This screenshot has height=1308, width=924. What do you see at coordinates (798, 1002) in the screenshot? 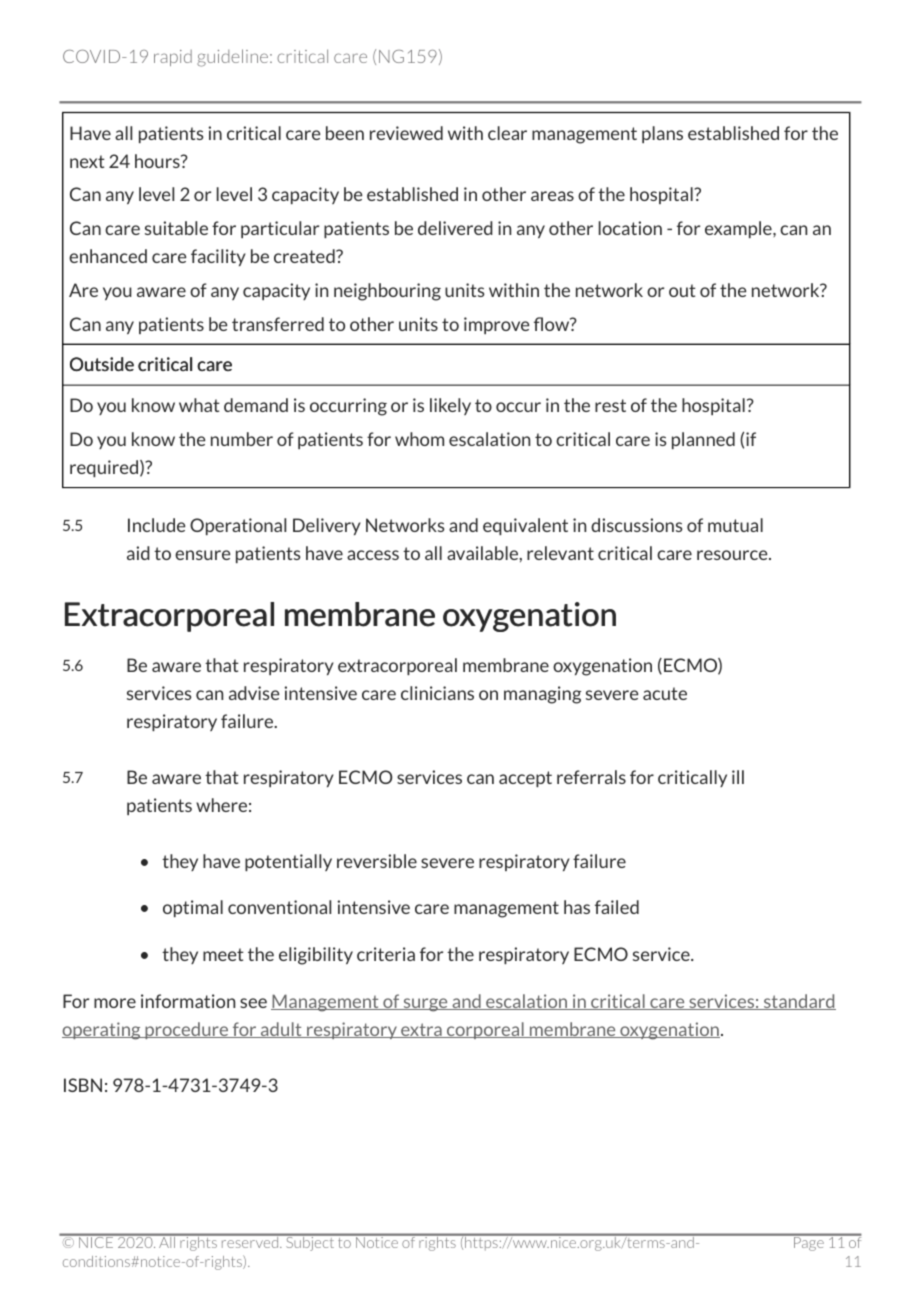
I see `standard` at bounding box center [798, 1002].
